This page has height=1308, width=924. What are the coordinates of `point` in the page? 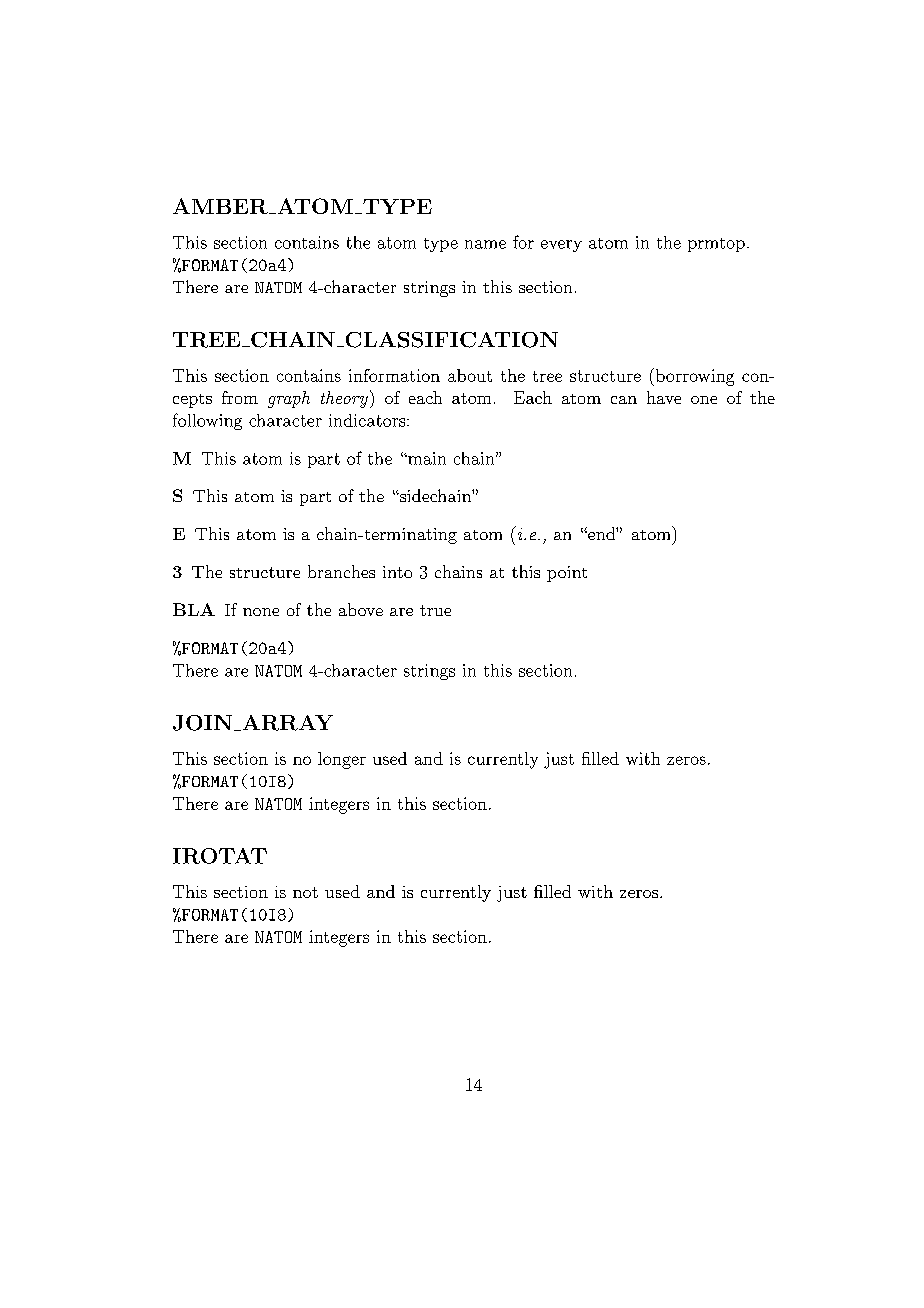 It's located at (567, 574).
